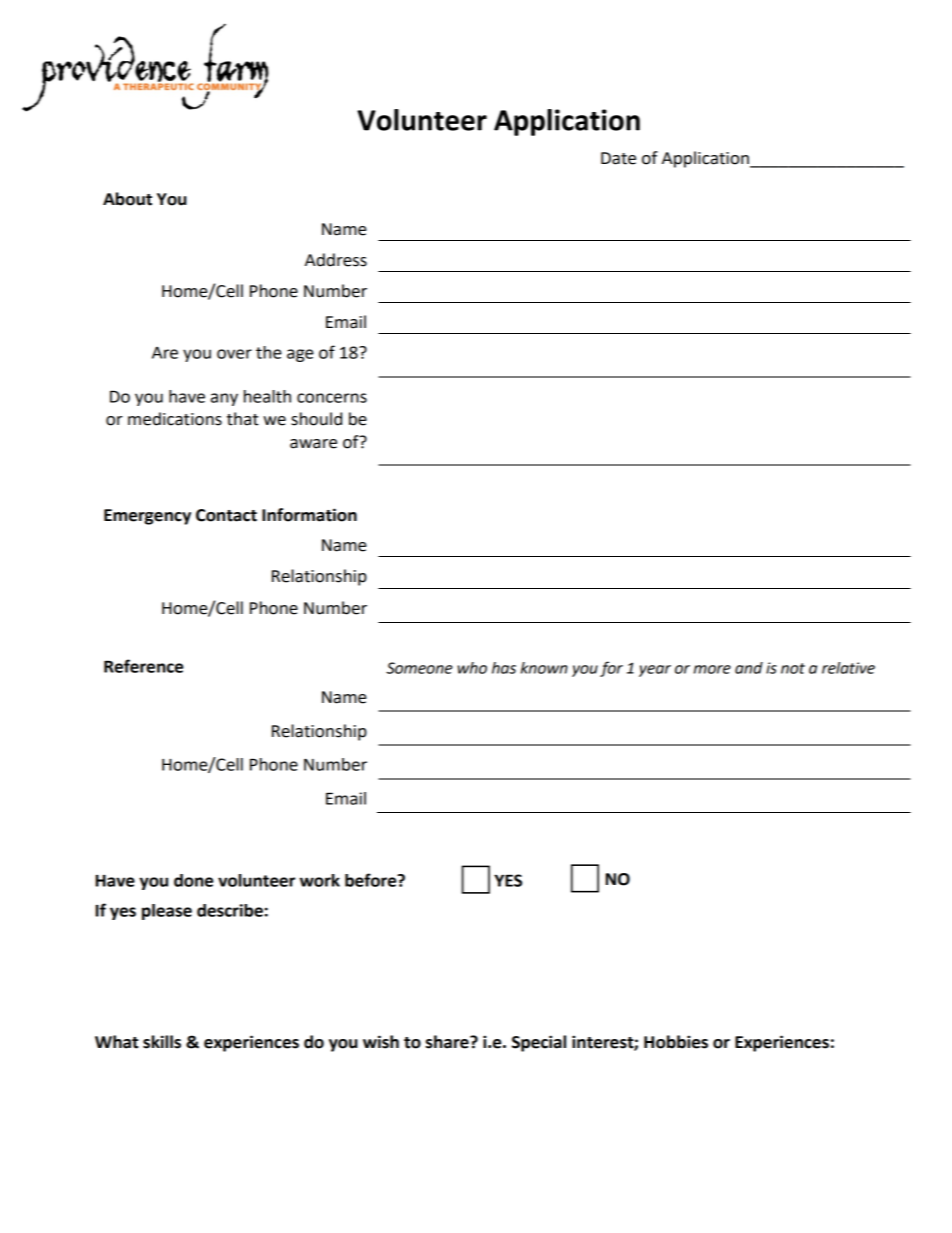 This screenshot has width=952, height=1233. I want to click on Date, so click(618, 158).
